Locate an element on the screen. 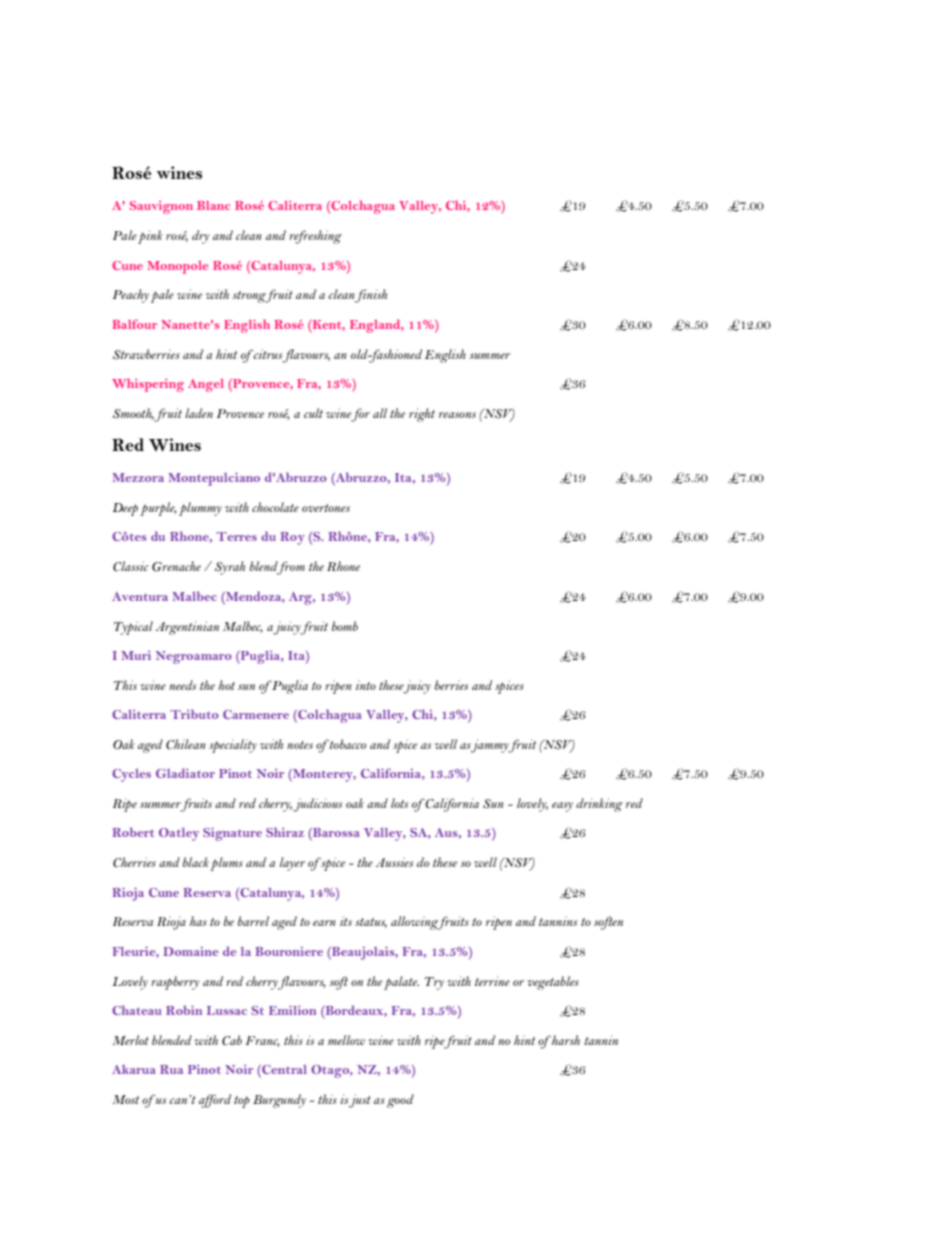  afford is located at coordinates (215, 1101).
